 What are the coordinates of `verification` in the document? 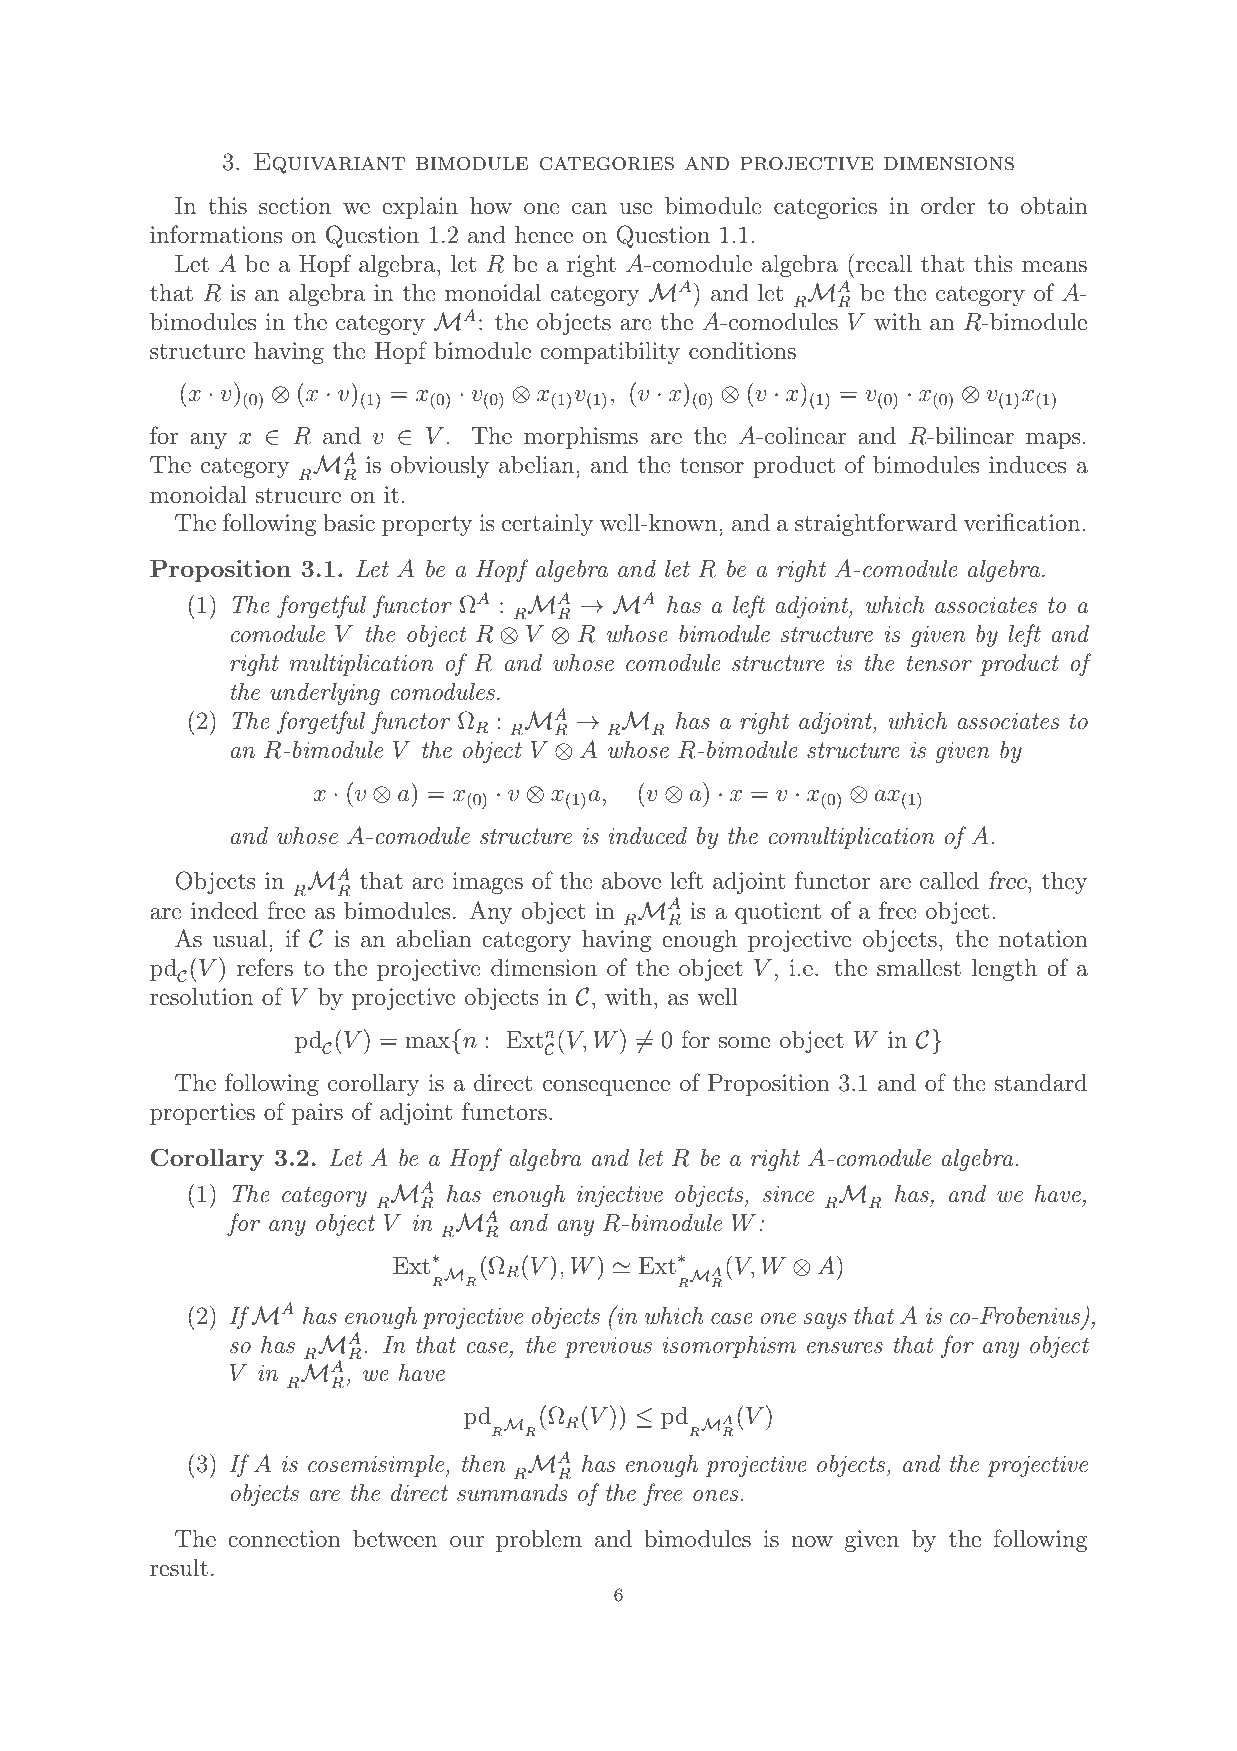 It's located at (1023, 522).
